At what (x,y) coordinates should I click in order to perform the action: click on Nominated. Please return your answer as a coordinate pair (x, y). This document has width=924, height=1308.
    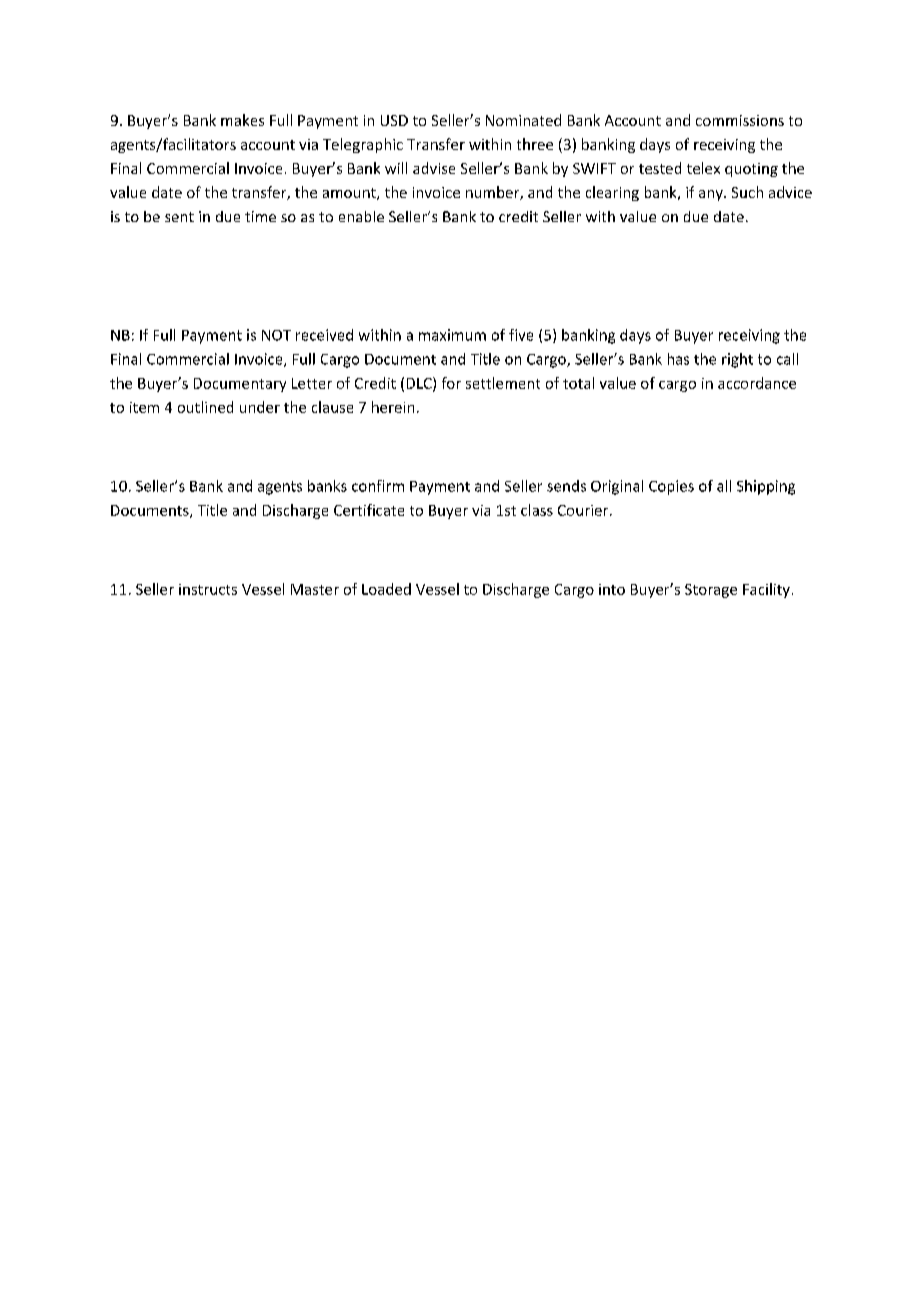
    Looking at the image, I should click on (523, 120).
